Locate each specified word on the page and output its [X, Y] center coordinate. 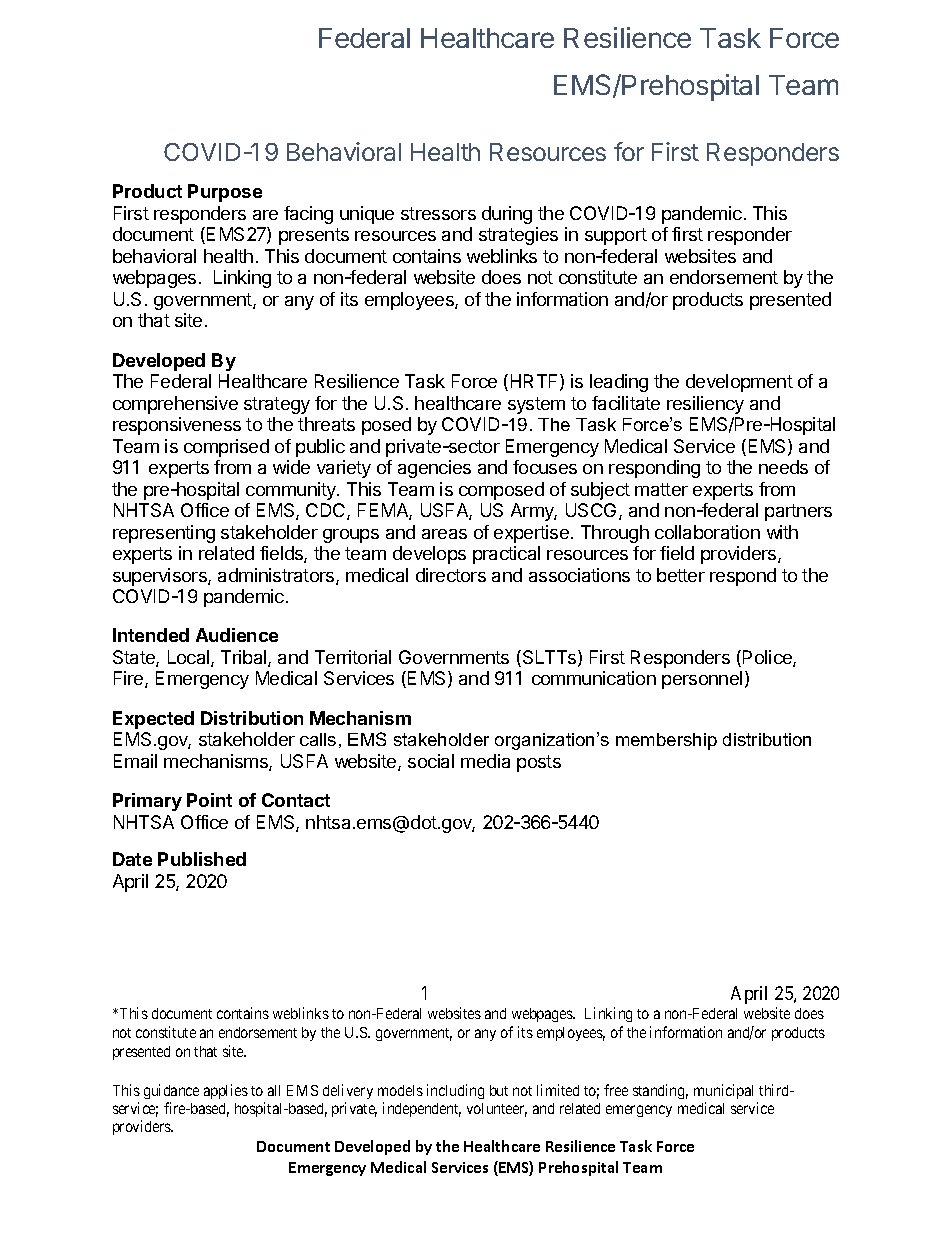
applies [226, 1091]
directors [451, 575]
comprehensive [175, 405]
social [431, 761]
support [616, 236]
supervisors [161, 577]
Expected [153, 720]
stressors [438, 213]
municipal [723, 1091]
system [536, 405]
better [681, 575]
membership [666, 741]
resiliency [705, 405]
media [485, 761]
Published [202, 859]
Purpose [225, 193]
